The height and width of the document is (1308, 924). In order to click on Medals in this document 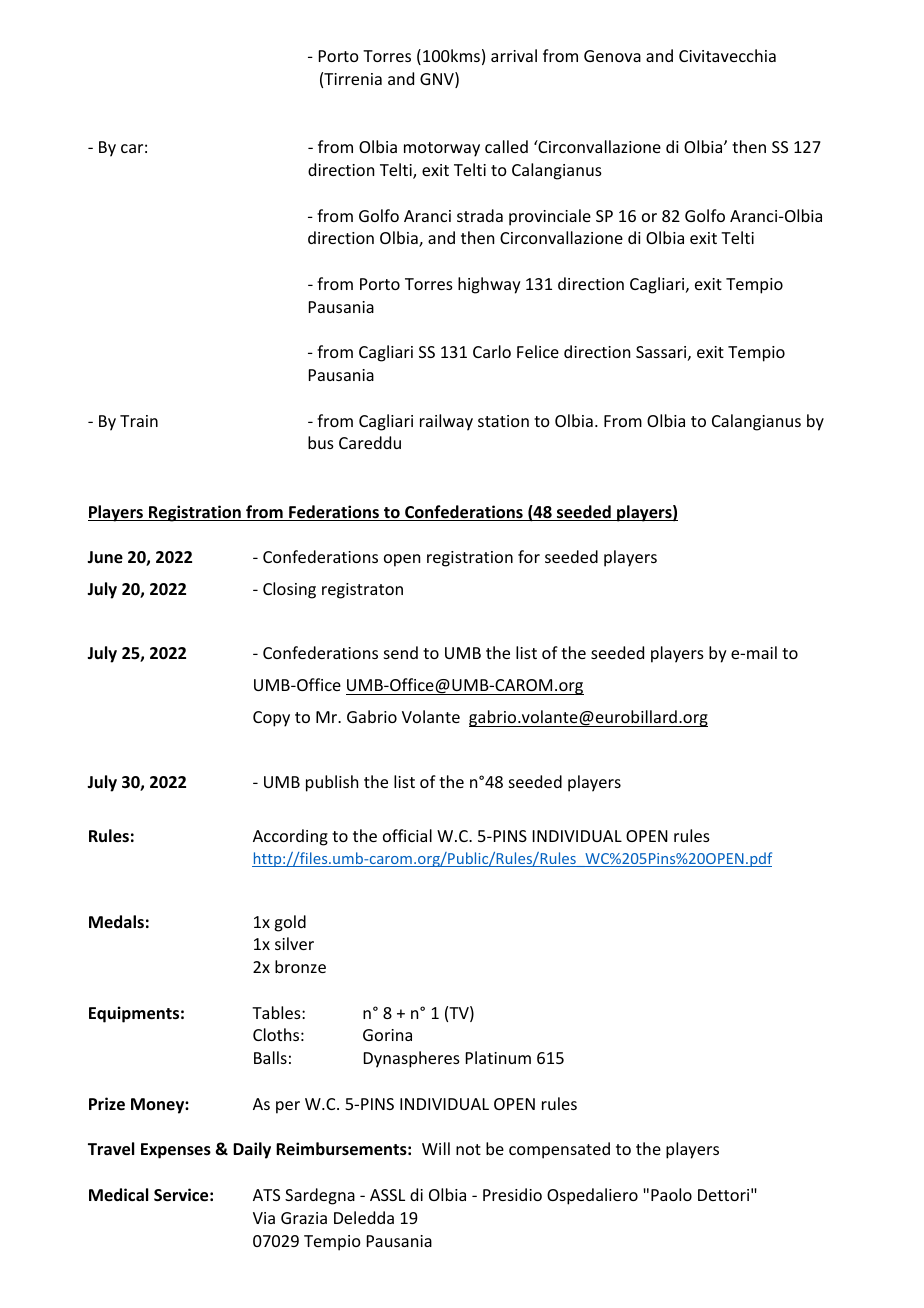, I will do `click(116, 921)`.
